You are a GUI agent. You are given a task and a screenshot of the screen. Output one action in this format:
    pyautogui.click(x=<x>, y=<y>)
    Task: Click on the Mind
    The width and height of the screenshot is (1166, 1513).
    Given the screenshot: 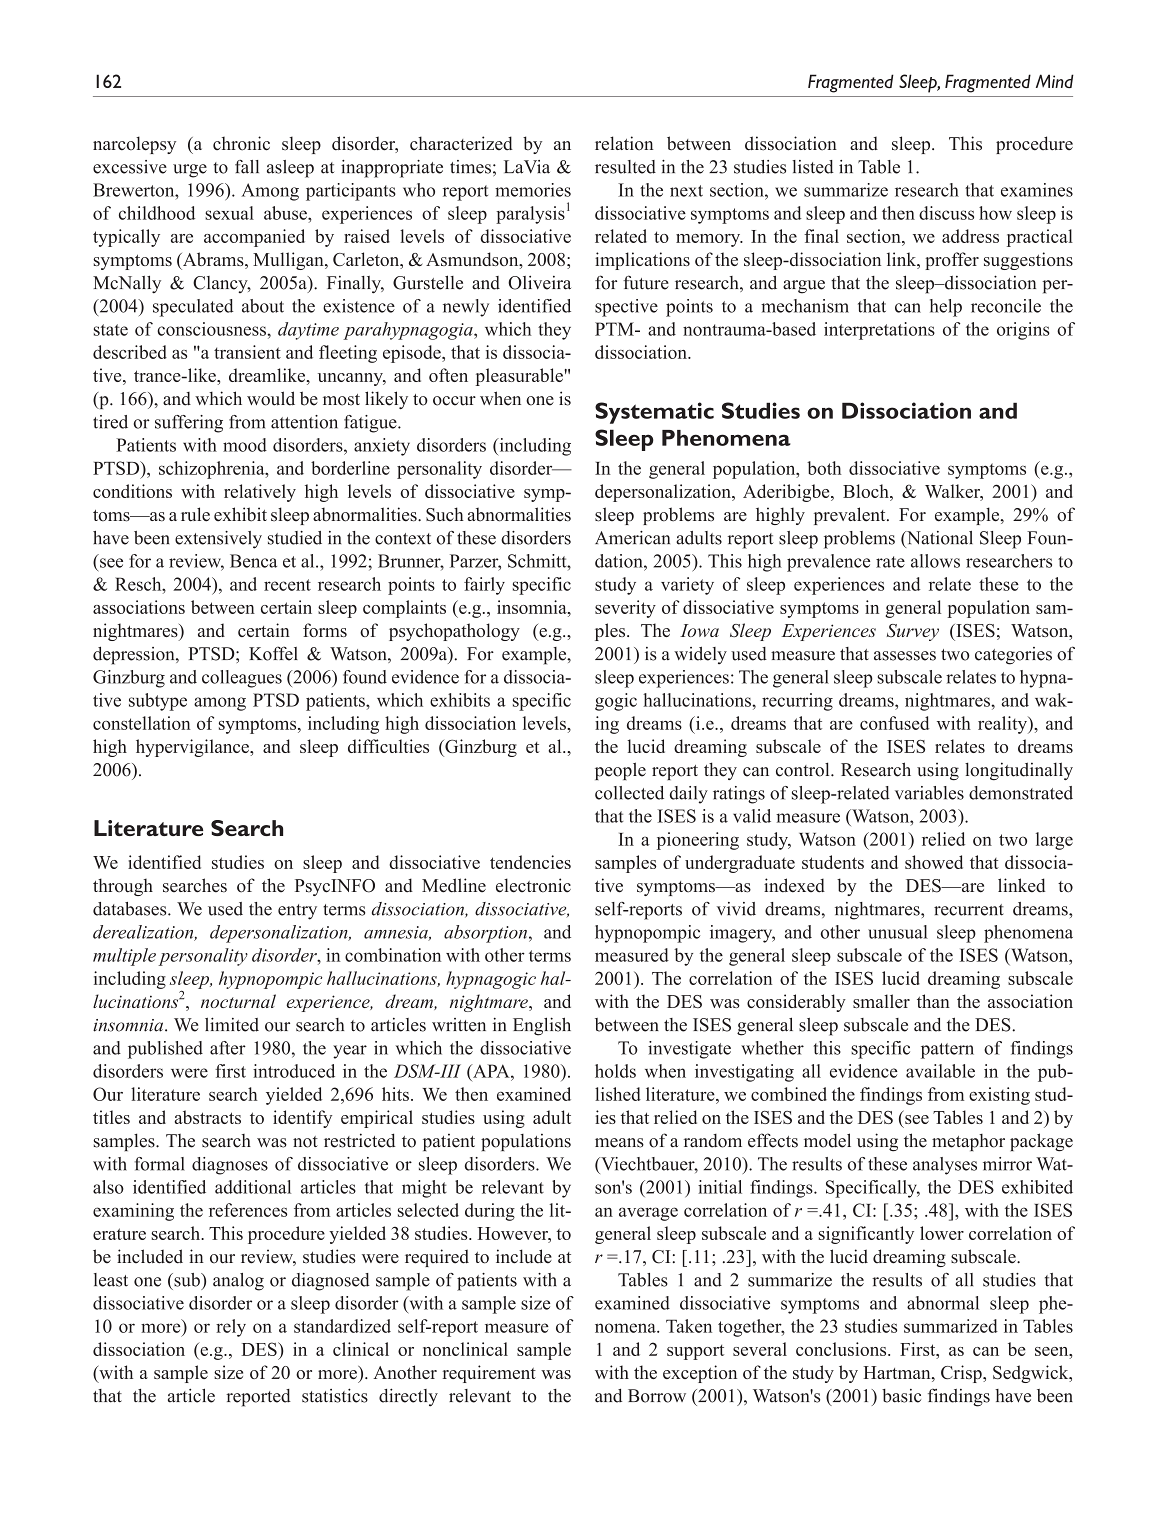 What is the action you would take?
    pyautogui.click(x=1055, y=81)
